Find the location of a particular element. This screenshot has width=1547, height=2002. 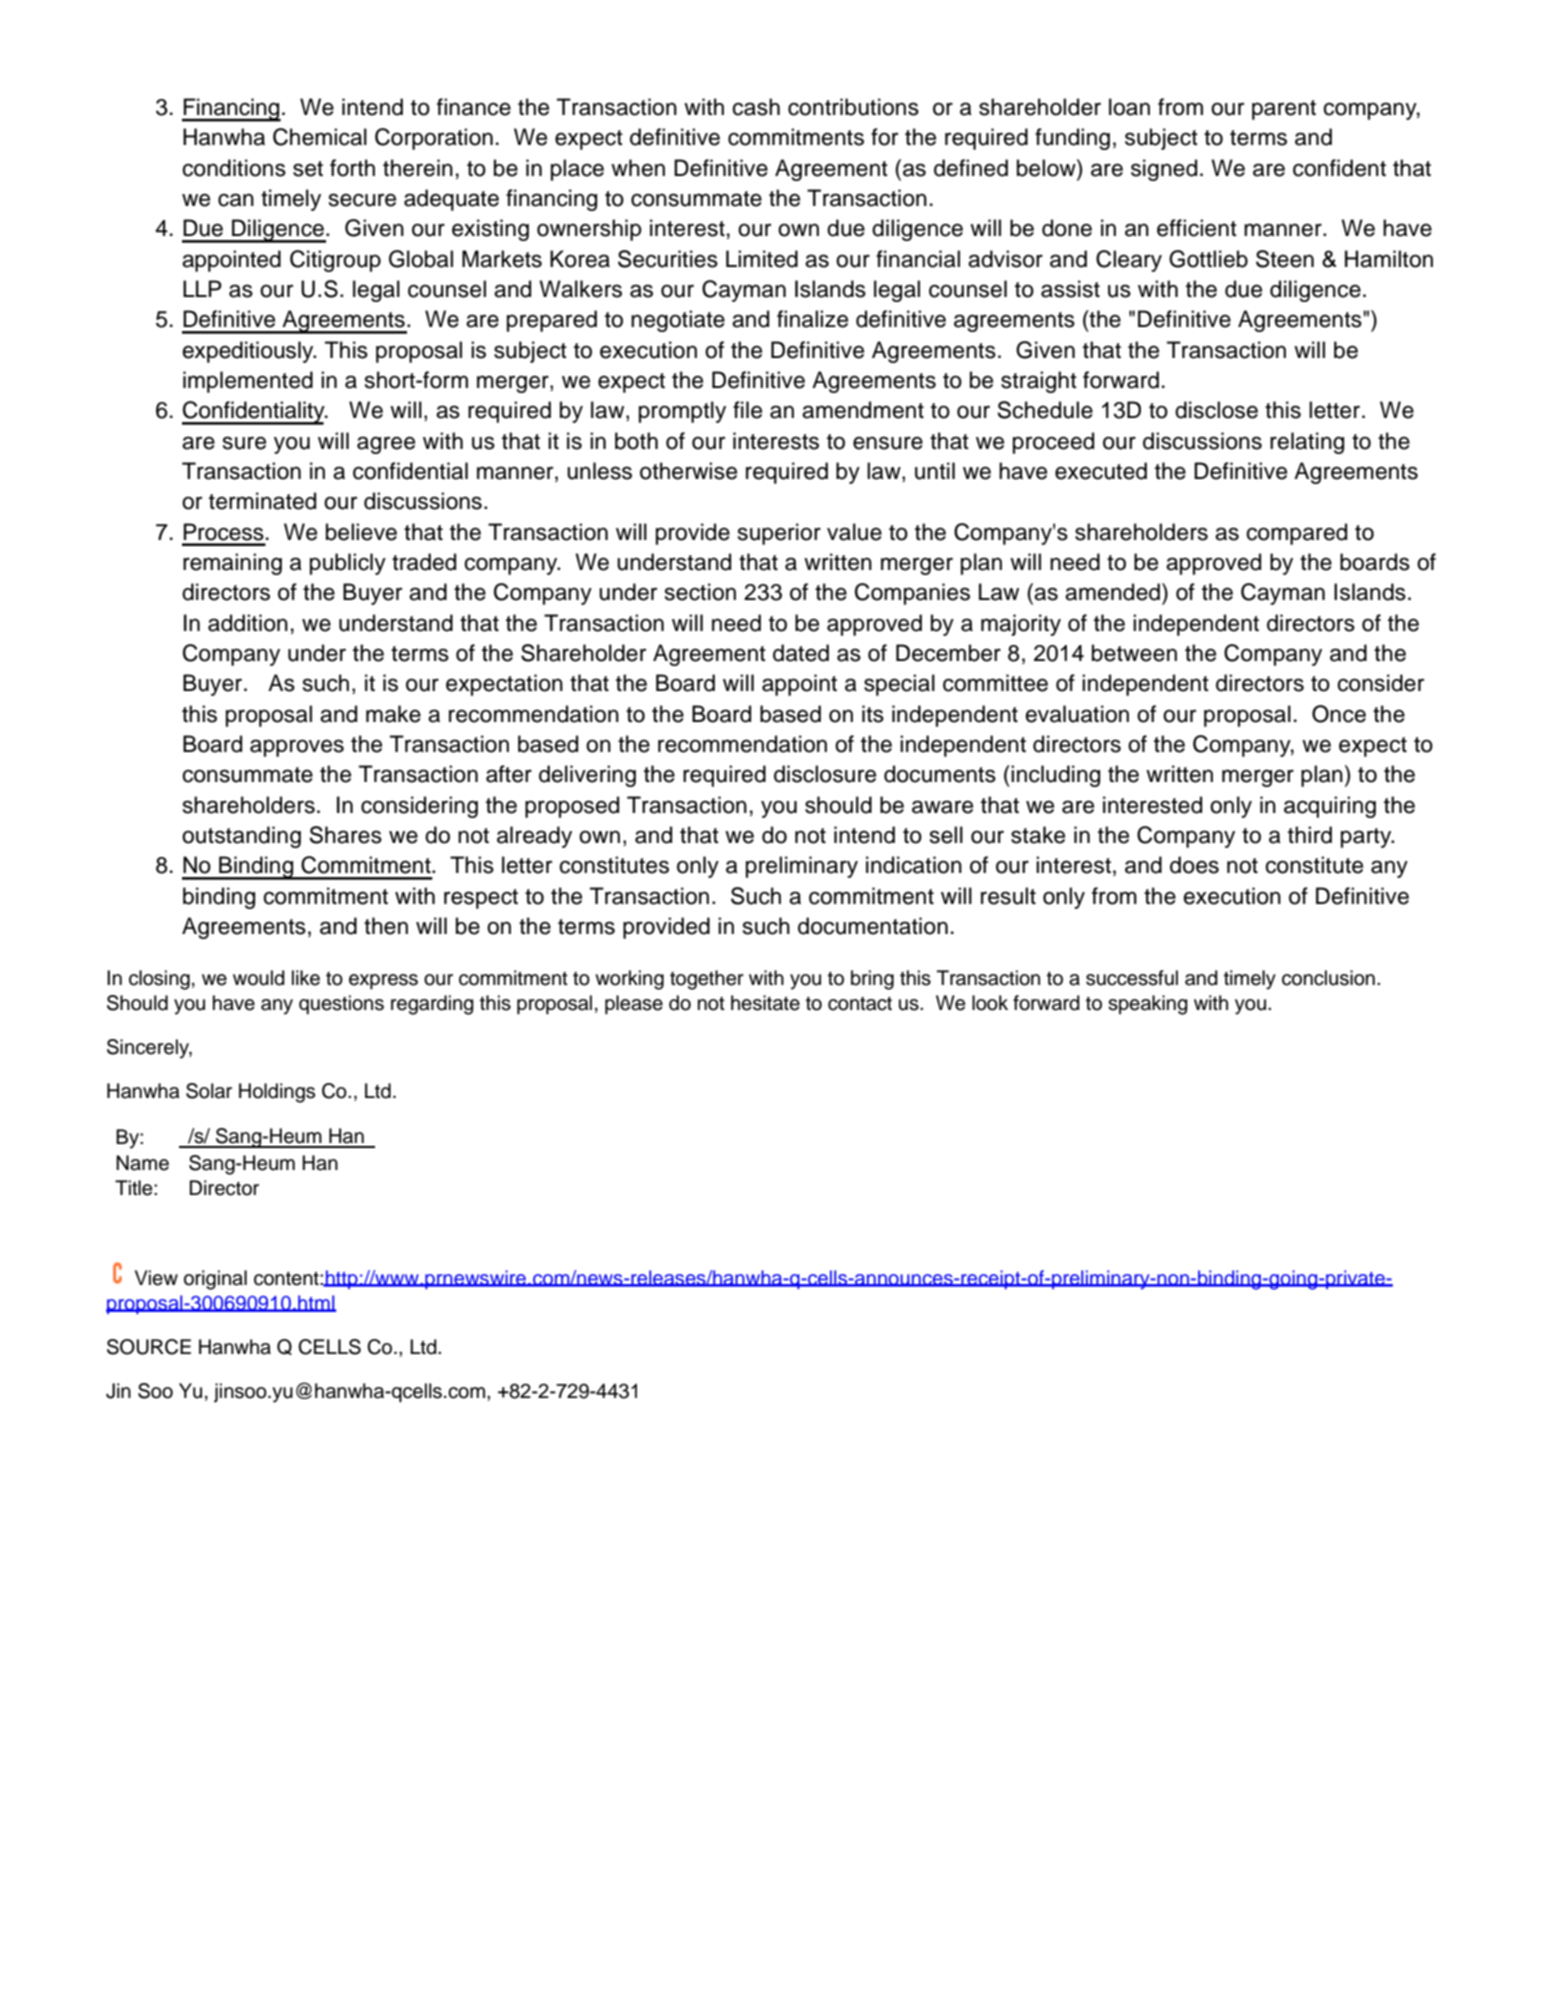

file is located at coordinates (747, 410).
